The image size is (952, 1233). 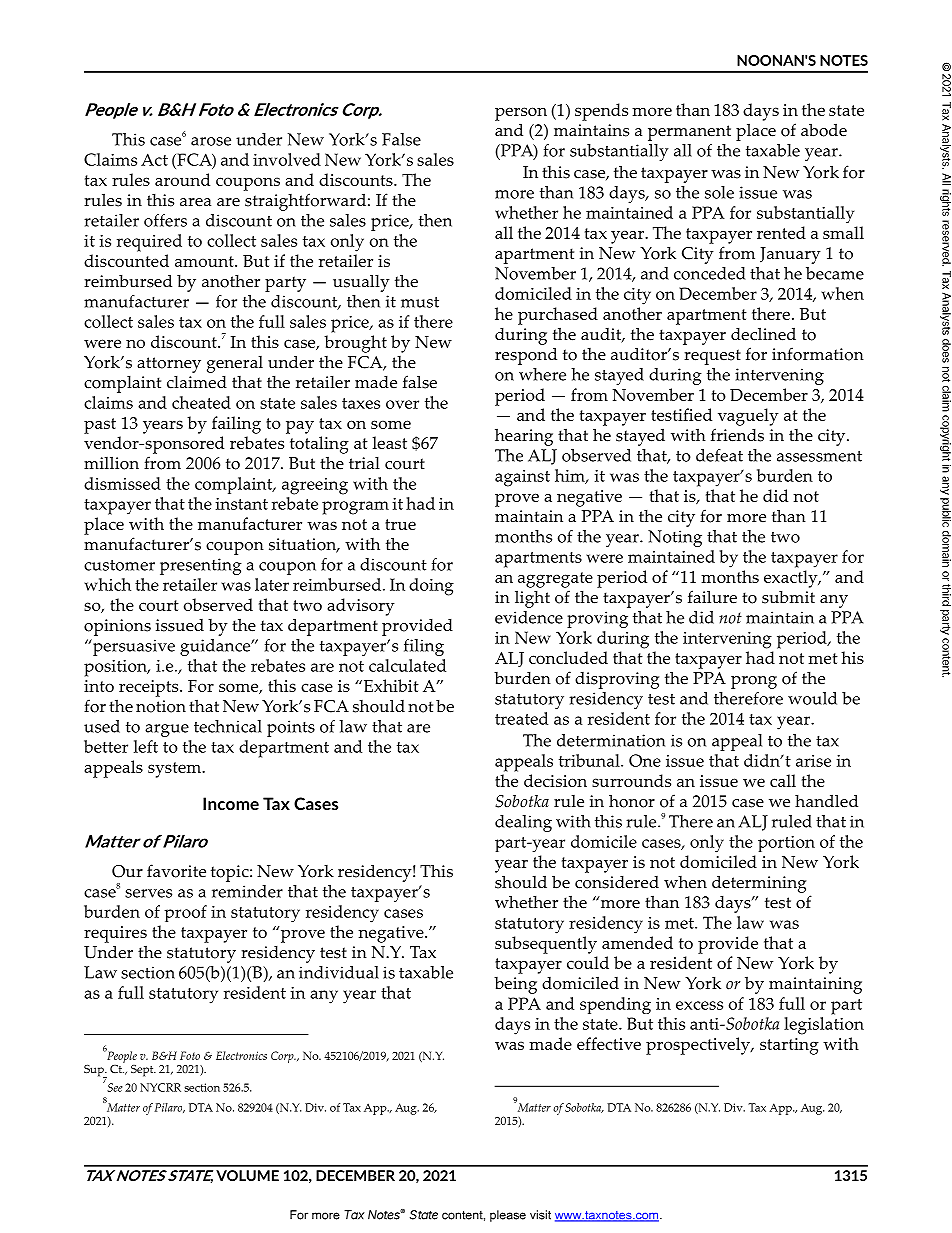 What do you see at coordinates (176, 871) in the screenshot?
I see `favorite` at bounding box center [176, 871].
